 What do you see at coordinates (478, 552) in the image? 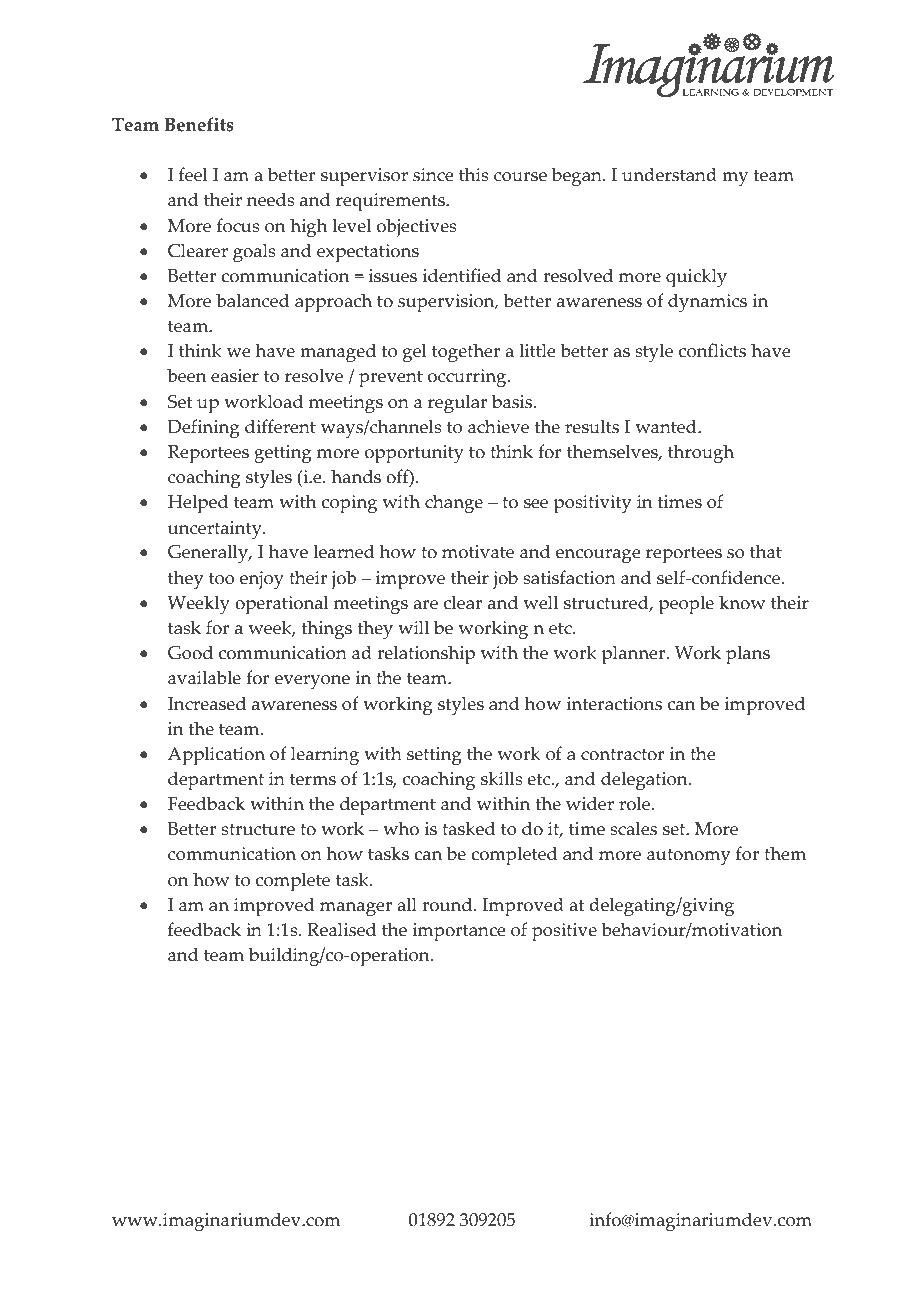
I see `motivate` at bounding box center [478, 552].
